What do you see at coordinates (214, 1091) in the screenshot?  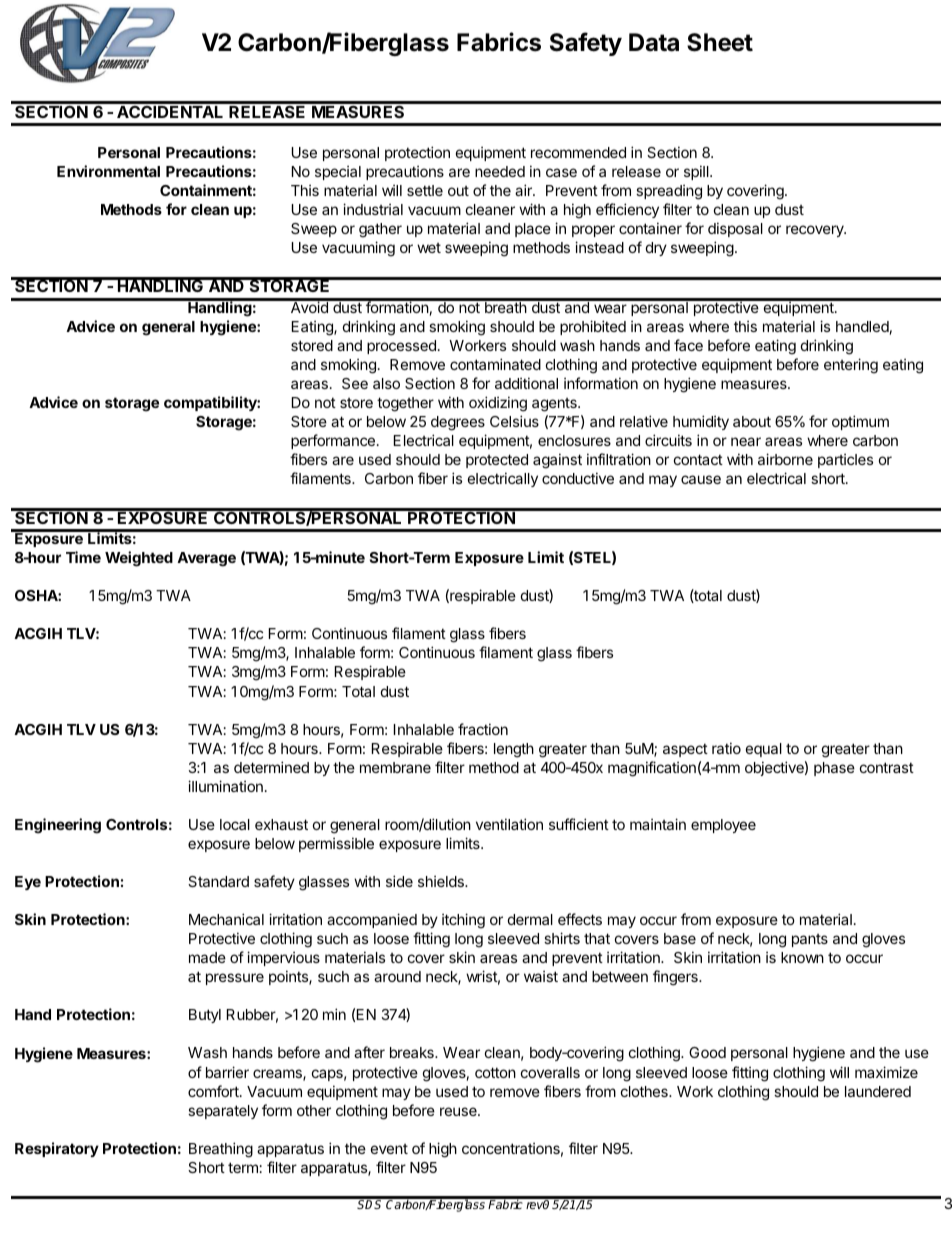 I see `comfort` at bounding box center [214, 1091].
